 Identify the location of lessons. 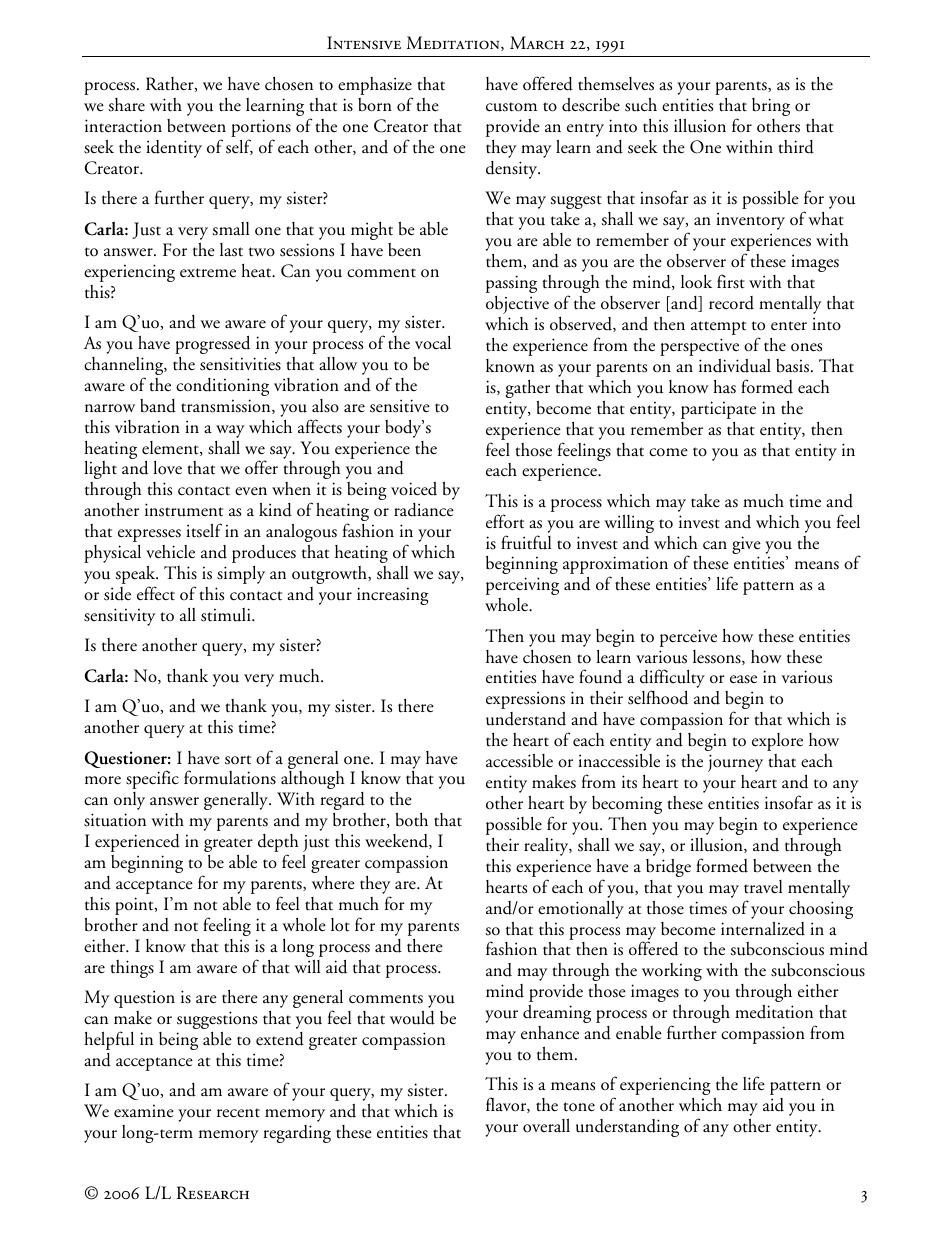
(718, 657).
